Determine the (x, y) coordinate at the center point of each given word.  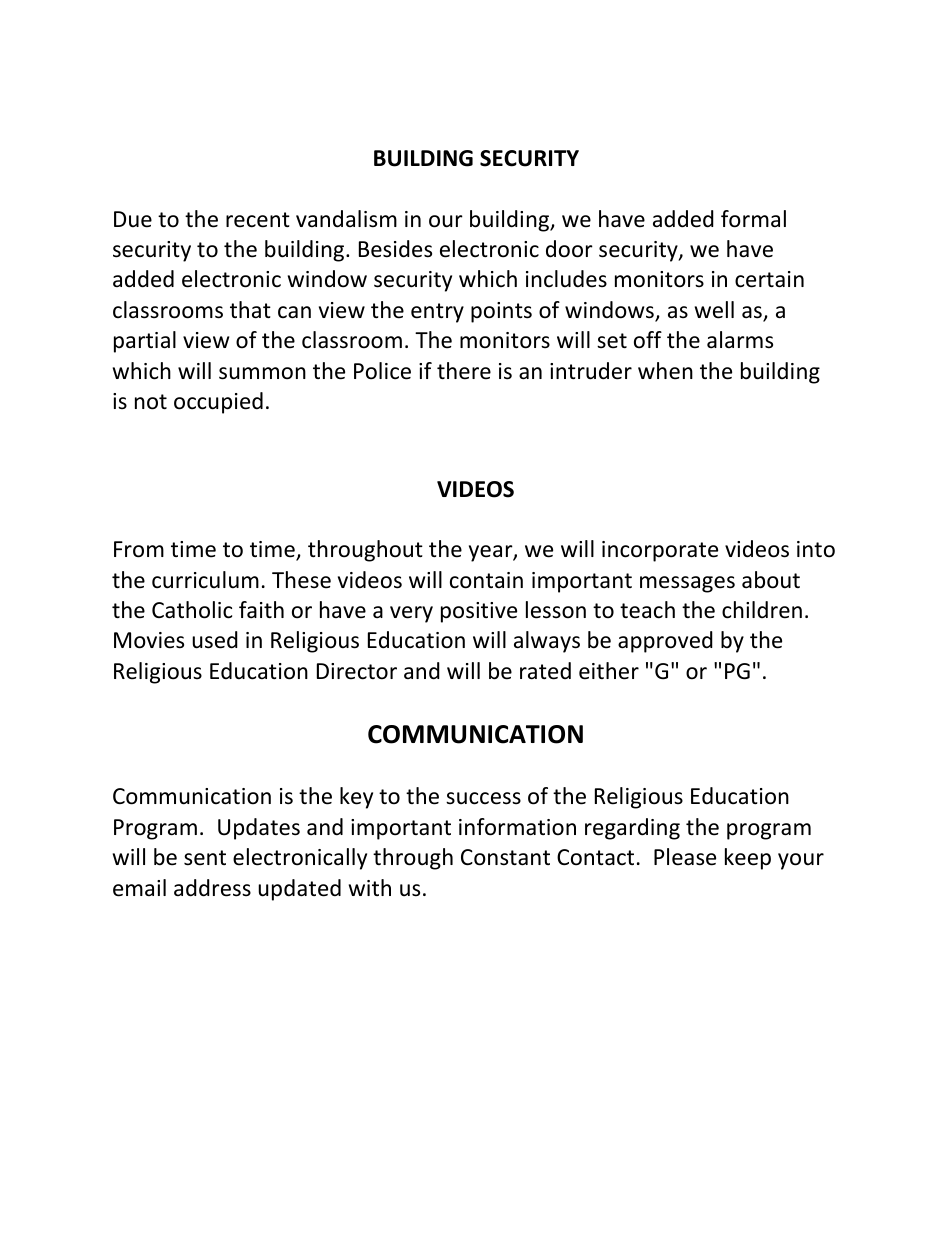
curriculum (205, 580)
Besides (395, 249)
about (771, 580)
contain (486, 580)
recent (258, 220)
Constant (505, 857)
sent (205, 858)
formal (753, 219)
